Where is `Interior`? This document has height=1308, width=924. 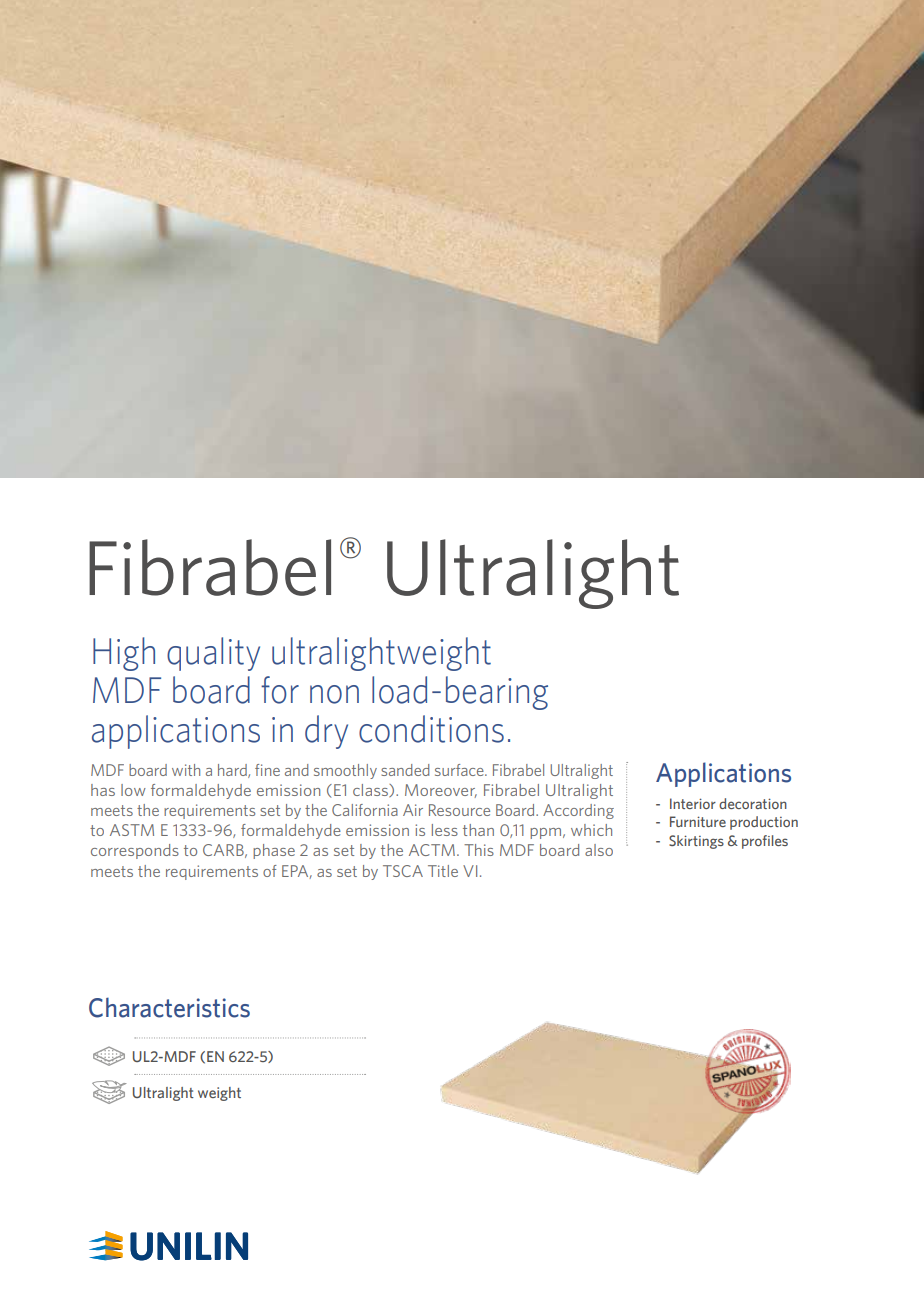
Interior is located at coordinates (693, 803).
